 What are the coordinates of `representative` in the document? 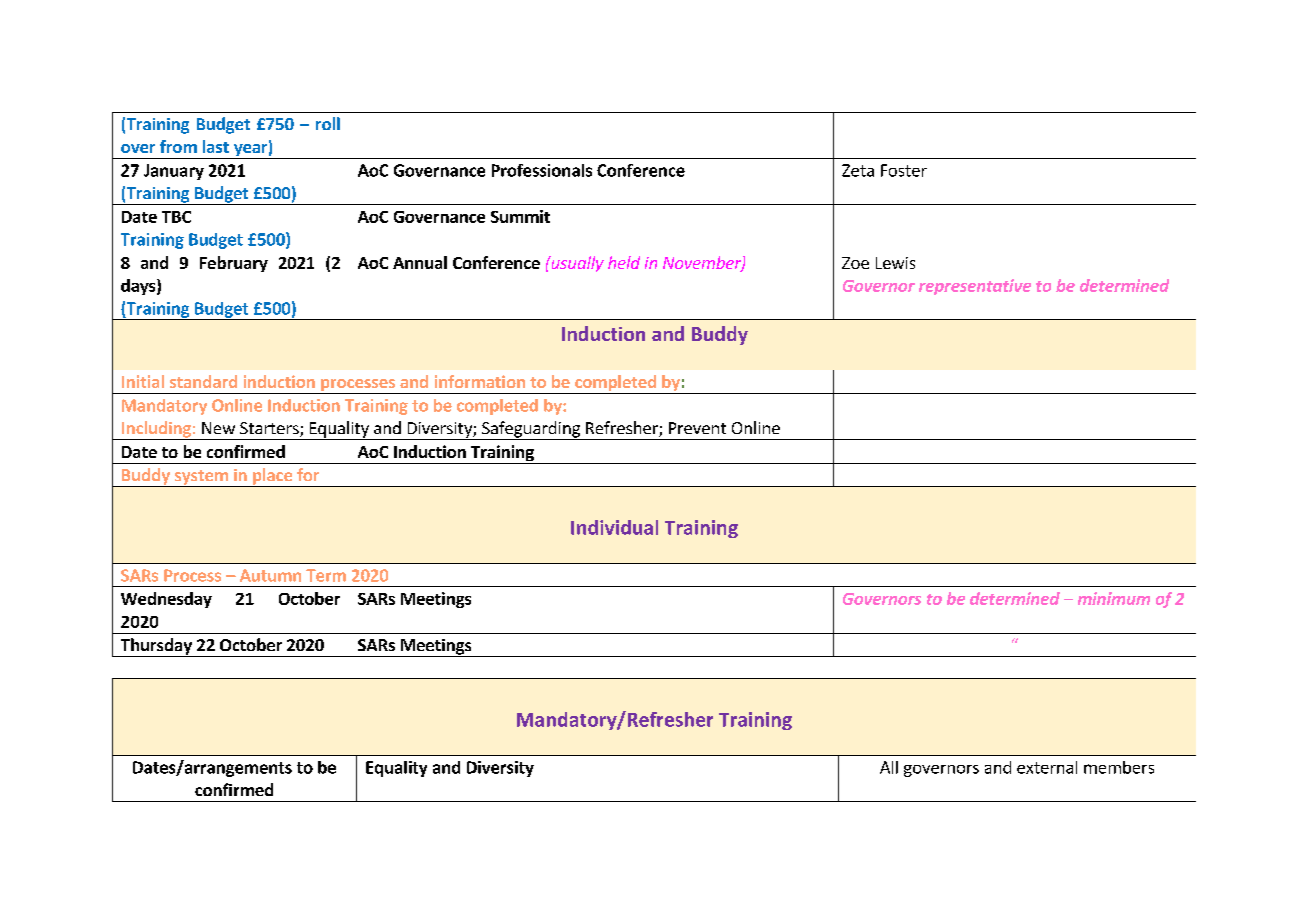 It's located at (975, 287).
